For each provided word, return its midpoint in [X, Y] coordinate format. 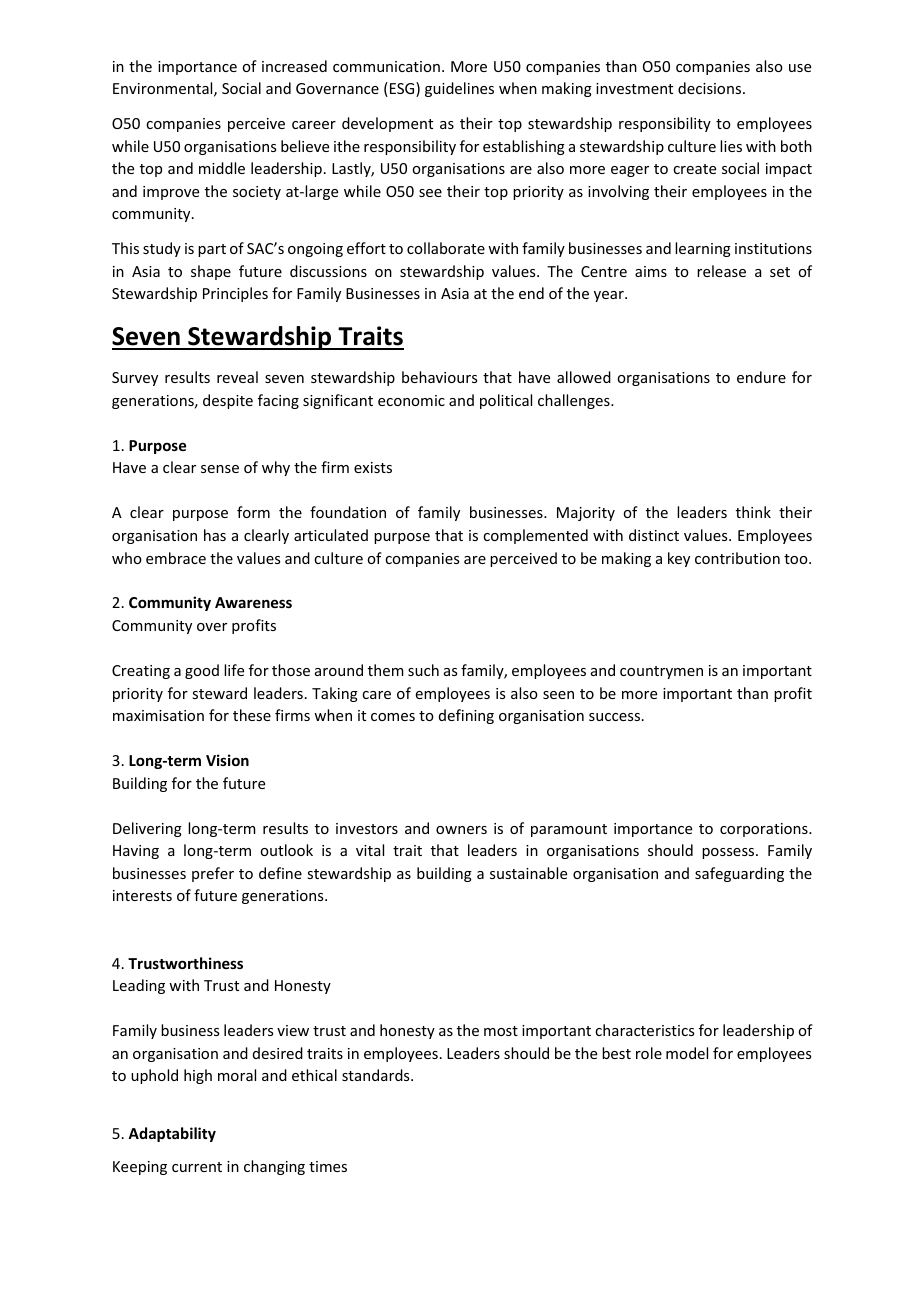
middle [222, 168]
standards [377, 1075]
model [687, 1053]
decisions [709, 88]
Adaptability [172, 1134]
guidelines [459, 89]
